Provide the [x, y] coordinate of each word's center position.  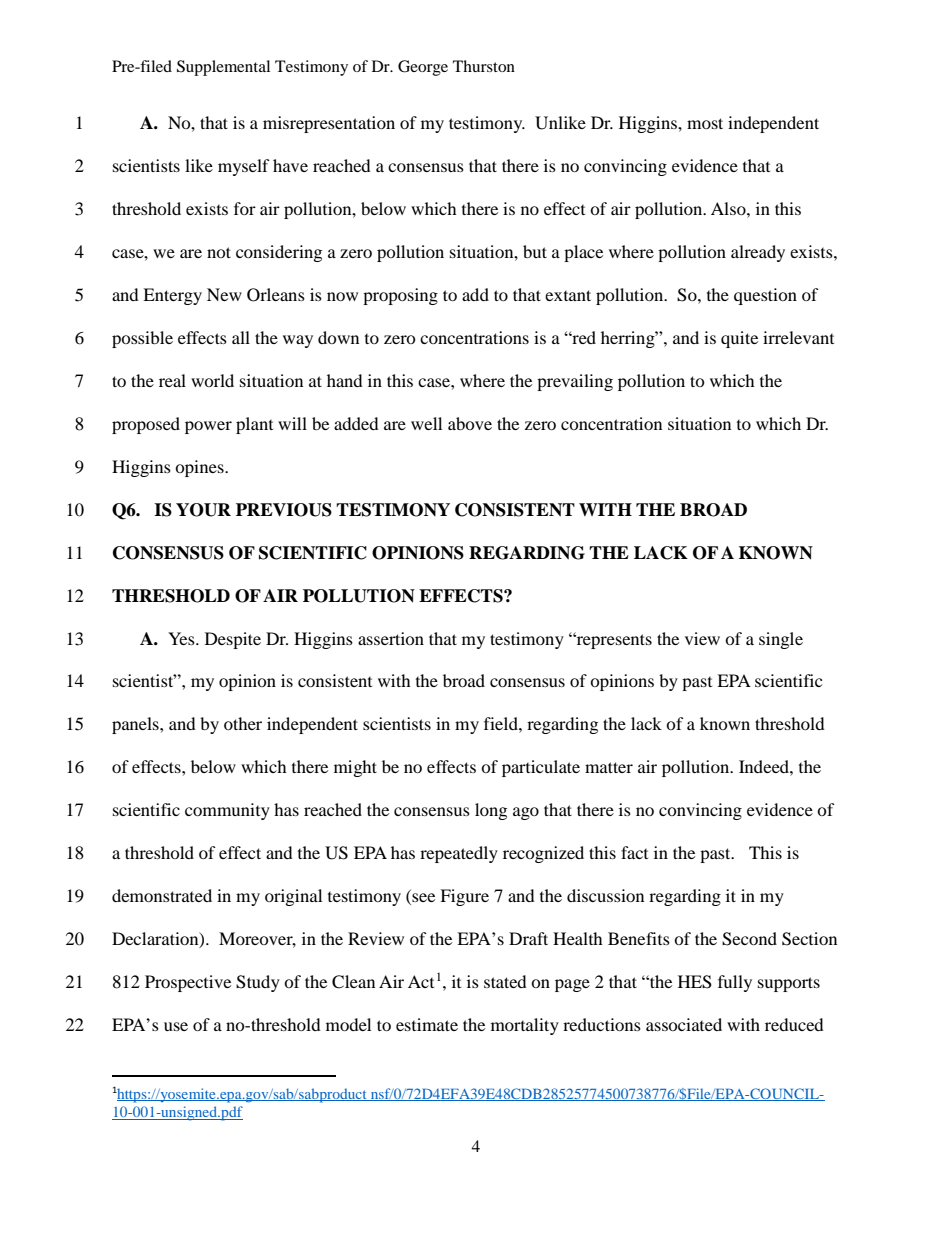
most [705, 123]
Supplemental [223, 68]
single [781, 640]
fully [735, 983]
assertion [391, 638]
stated [505, 981]
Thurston [484, 66]
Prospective [188, 983]
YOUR [203, 510]
